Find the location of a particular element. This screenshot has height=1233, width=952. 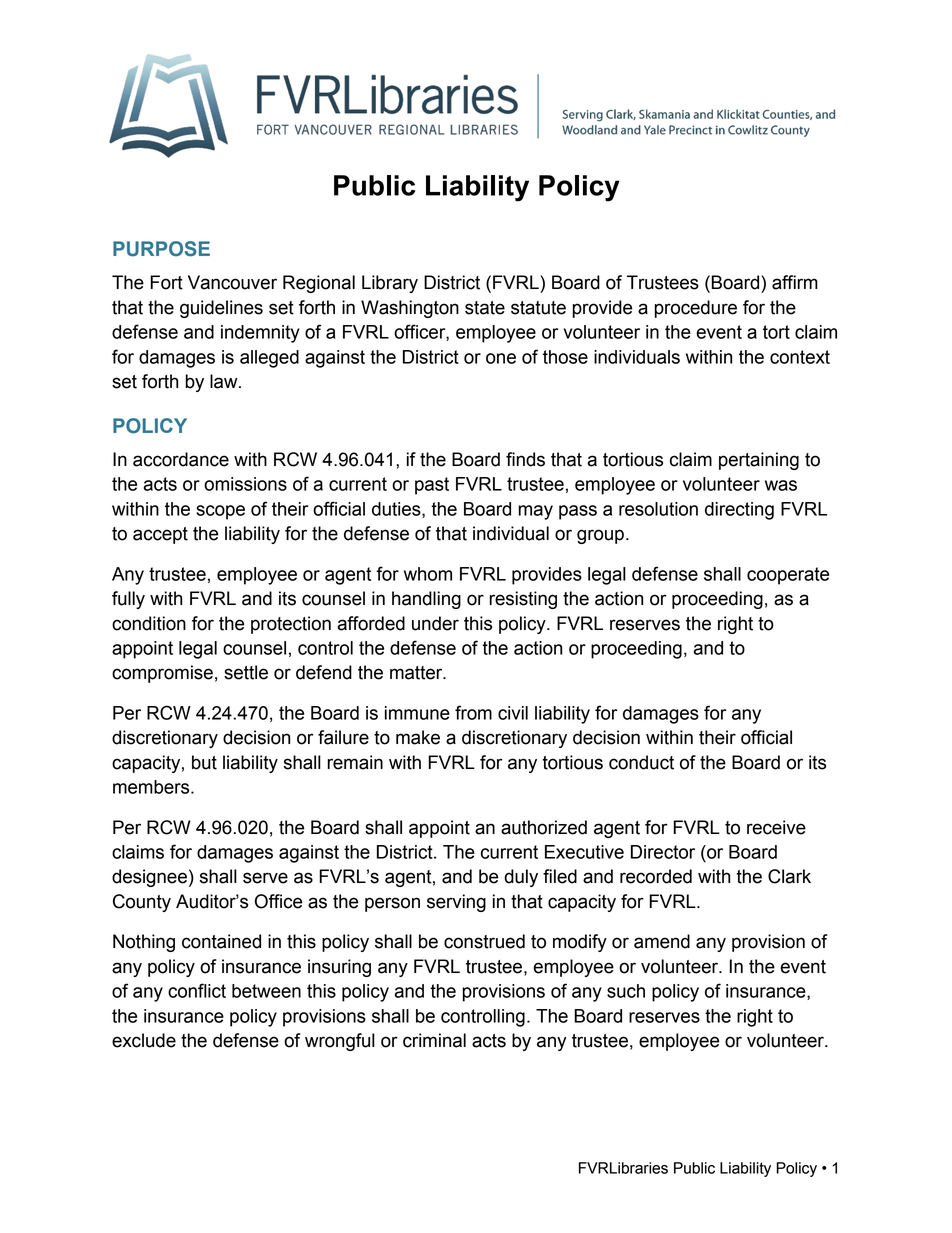

state is located at coordinates (485, 308).
